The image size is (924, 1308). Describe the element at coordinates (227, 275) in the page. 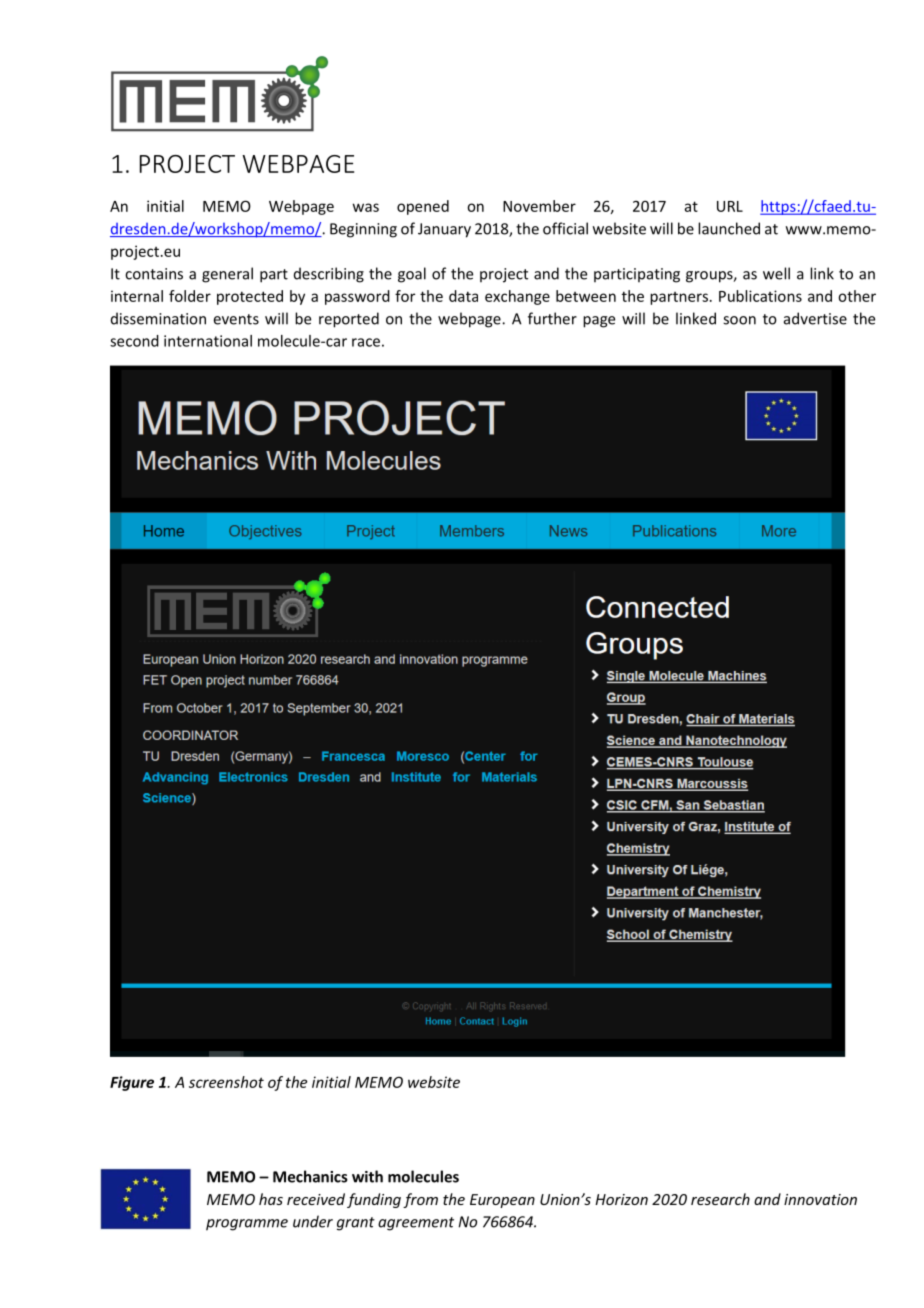

I see `general` at that location.
